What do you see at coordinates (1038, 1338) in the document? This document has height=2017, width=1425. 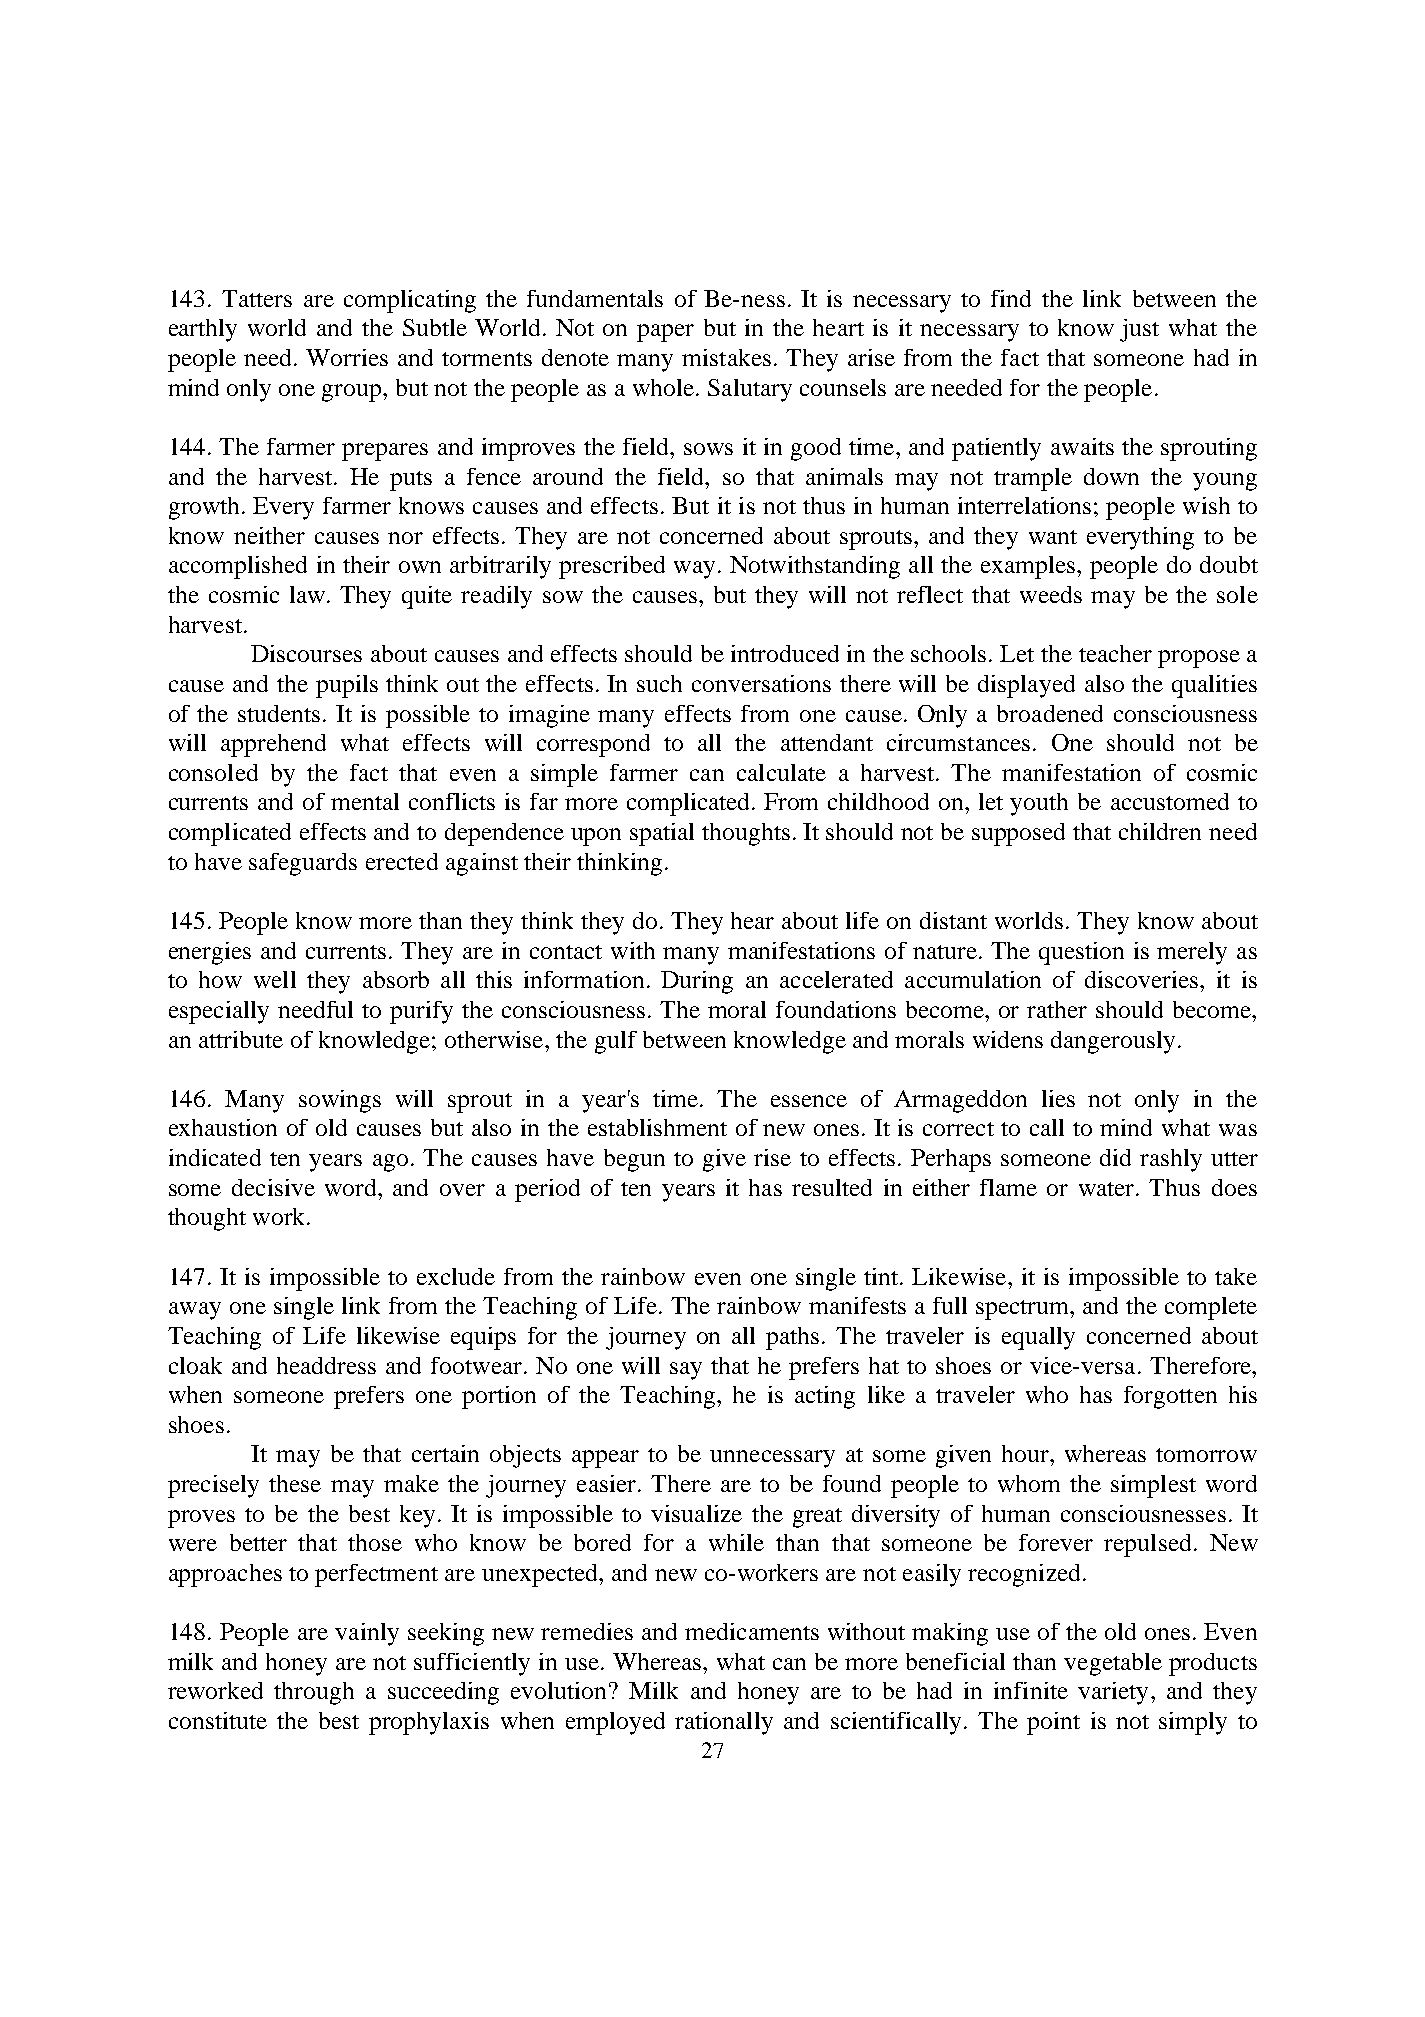 I see `equally` at bounding box center [1038, 1338].
